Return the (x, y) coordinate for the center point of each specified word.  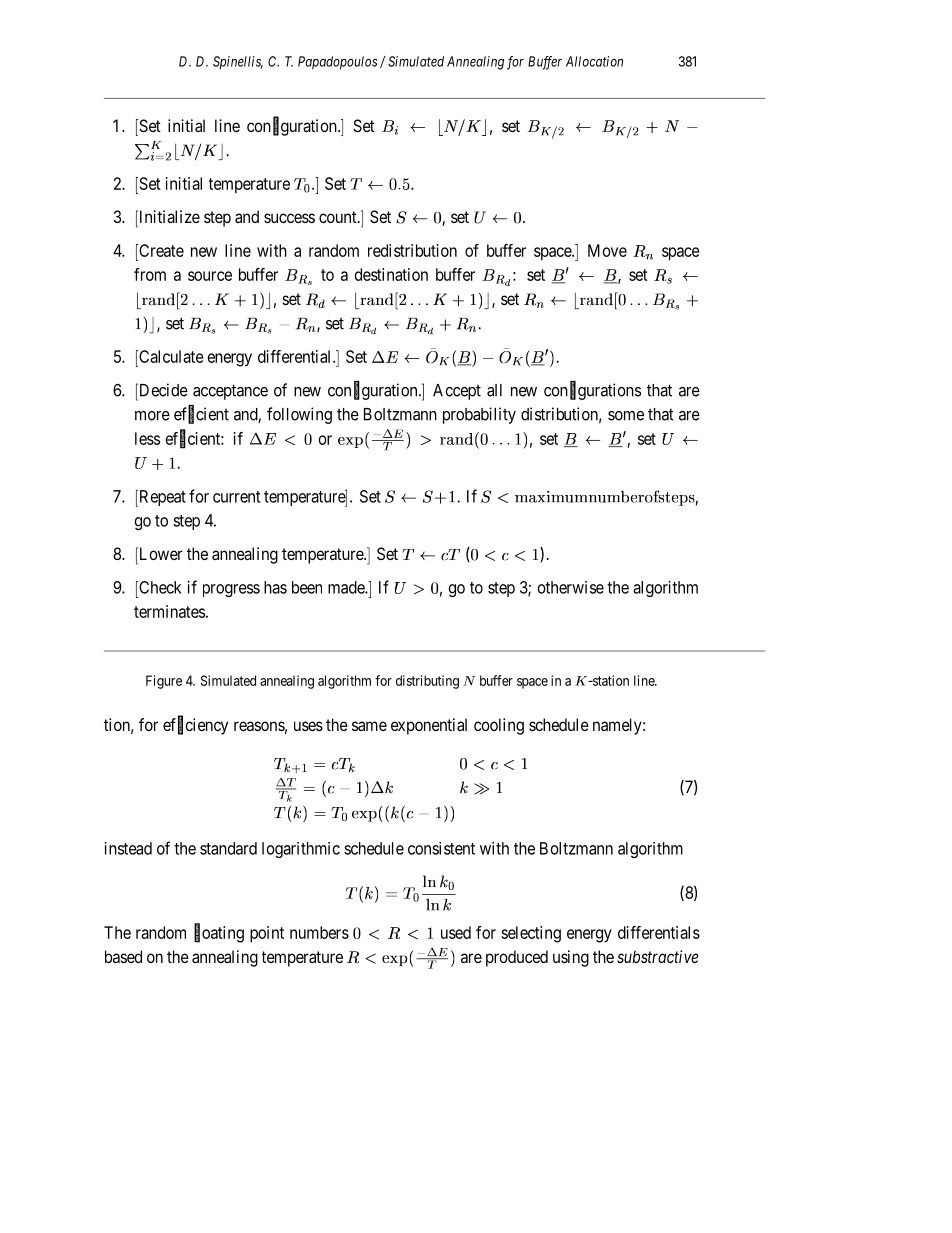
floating (219, 934)
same (369, 726)
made (347, 587)
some (626, 416)
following (299, 415)
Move (607, 250)
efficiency (195, 726)
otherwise (571, 587)
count (339, 217)
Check (159, 587)
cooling (499, 726)
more (152, 416)
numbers (319, 932)
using (571, 958)
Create (160, 250)
